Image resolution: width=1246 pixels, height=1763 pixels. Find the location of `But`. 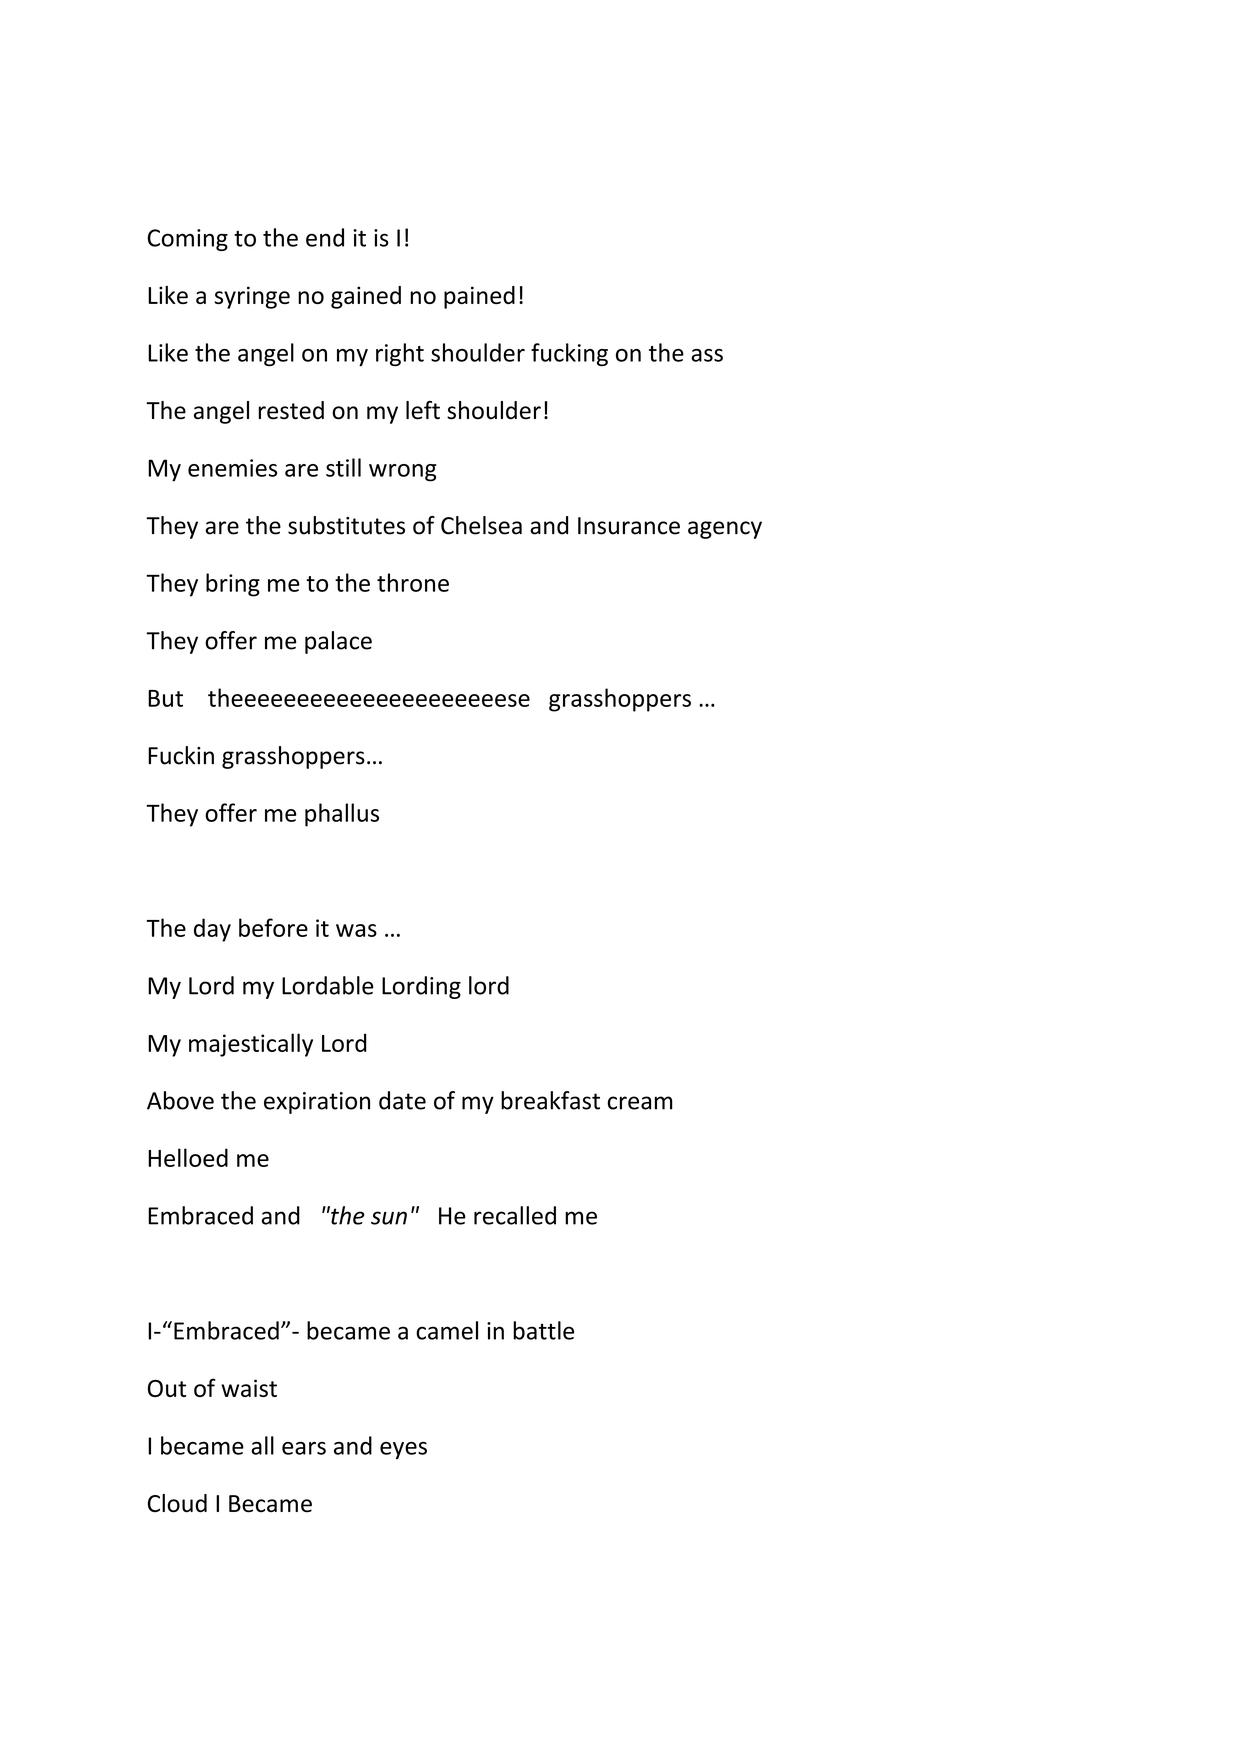

But is located at coordinates (165, 698).
